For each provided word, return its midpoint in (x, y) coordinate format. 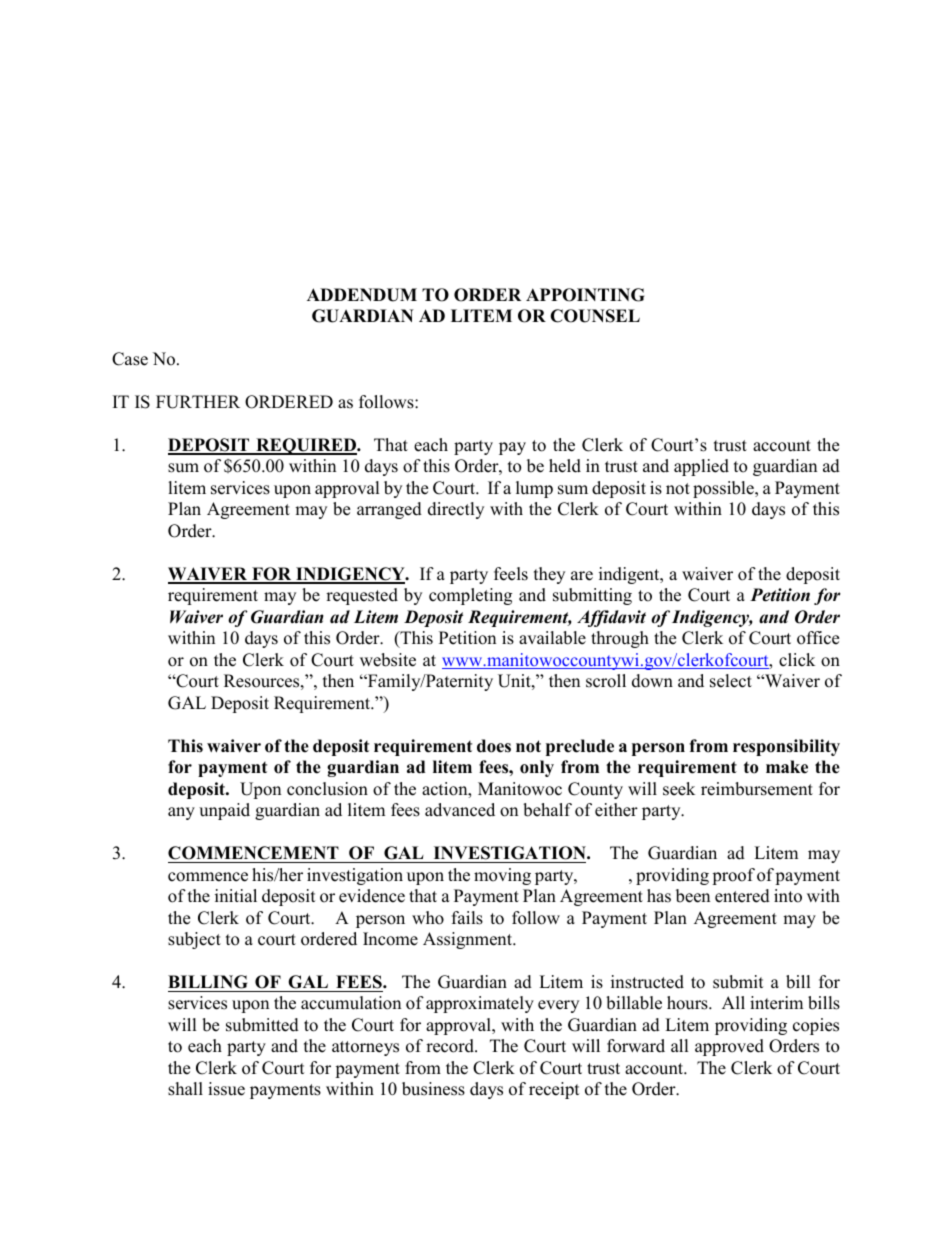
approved (729, 1047)
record (451, 1046)
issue (226, 1089)
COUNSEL (595, 316)
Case (130, 359)
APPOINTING (585, 295)
